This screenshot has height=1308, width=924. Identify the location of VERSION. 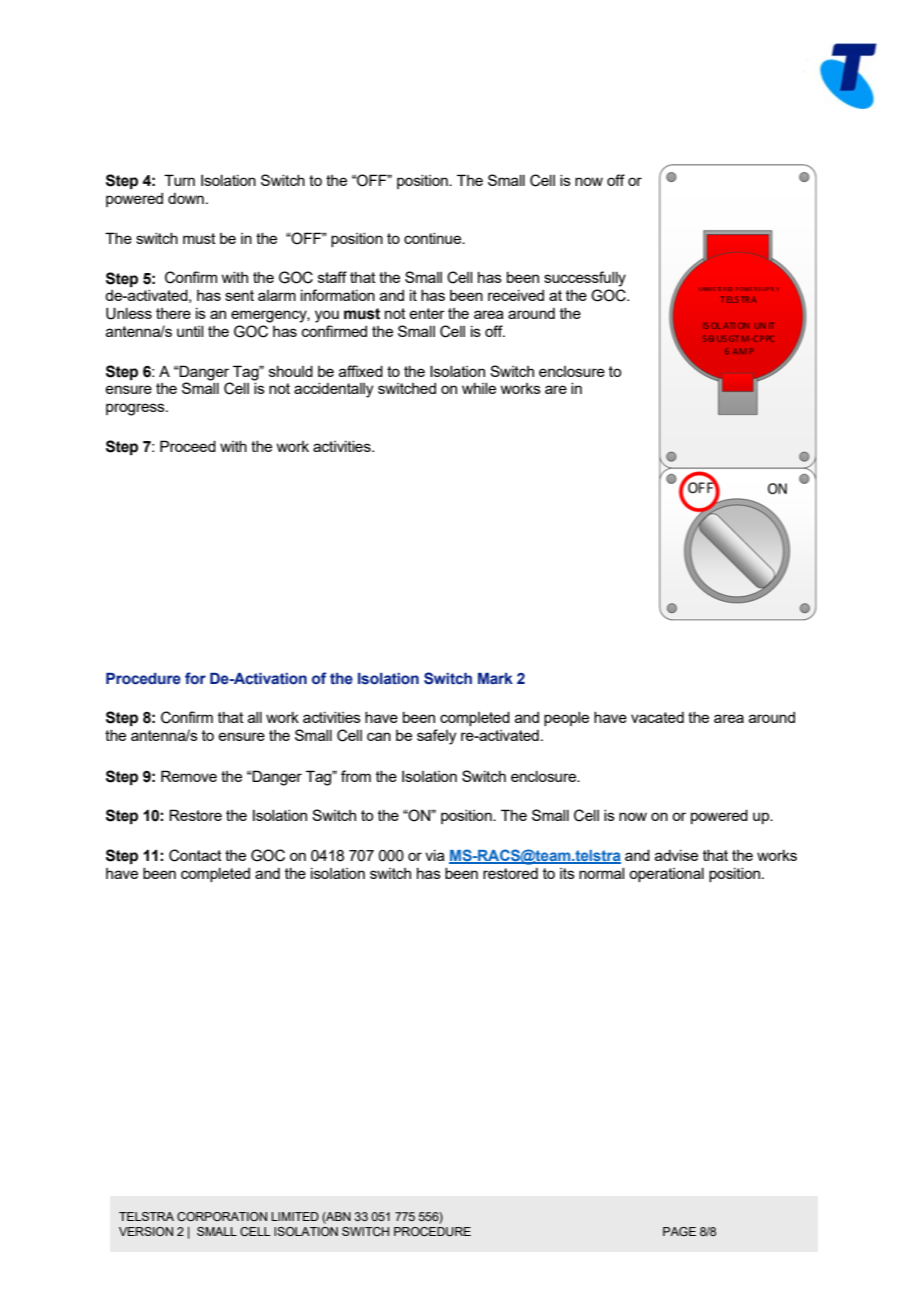
(146, 1231).
